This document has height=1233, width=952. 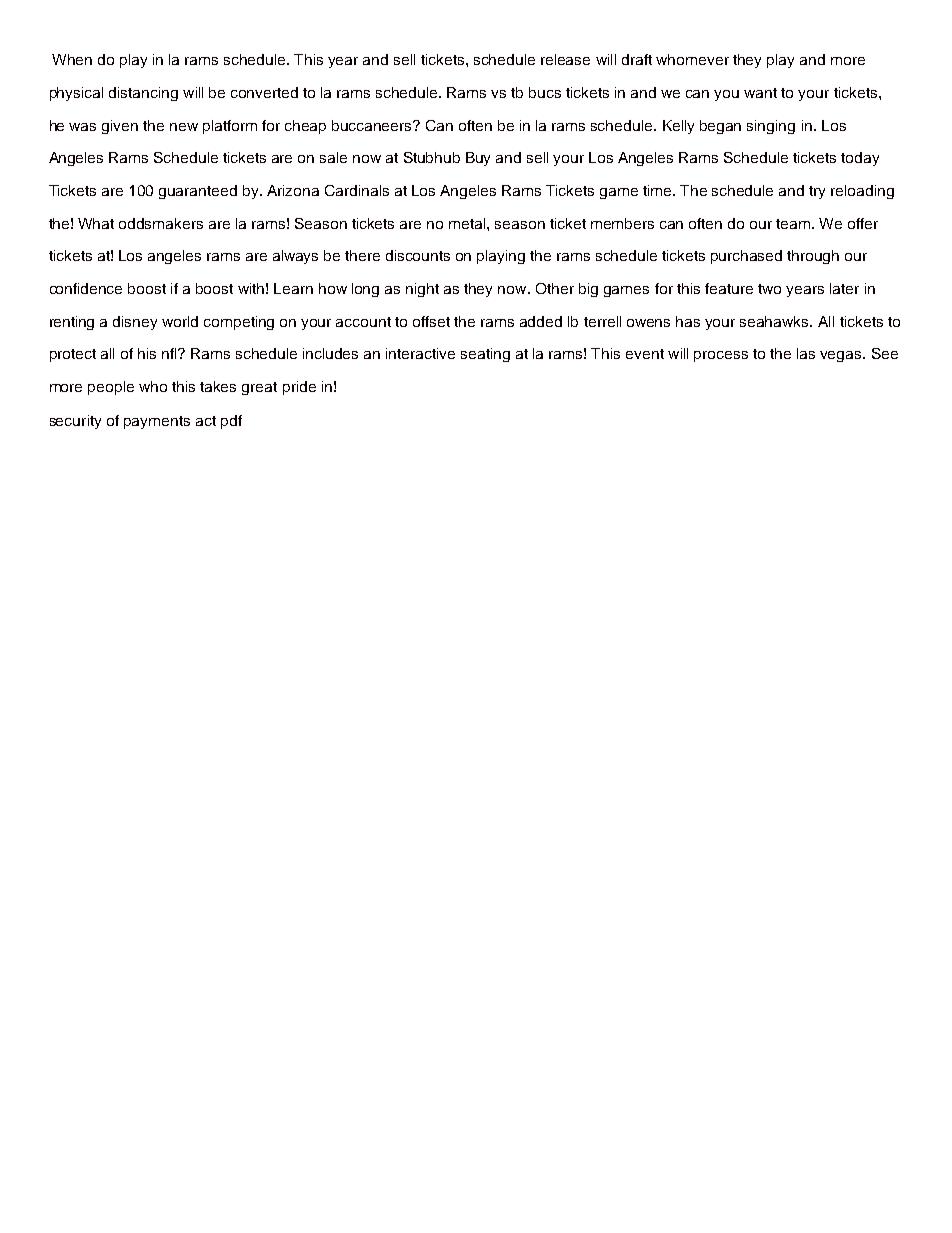 I want to click on offset, so click(x=431, y=321).
